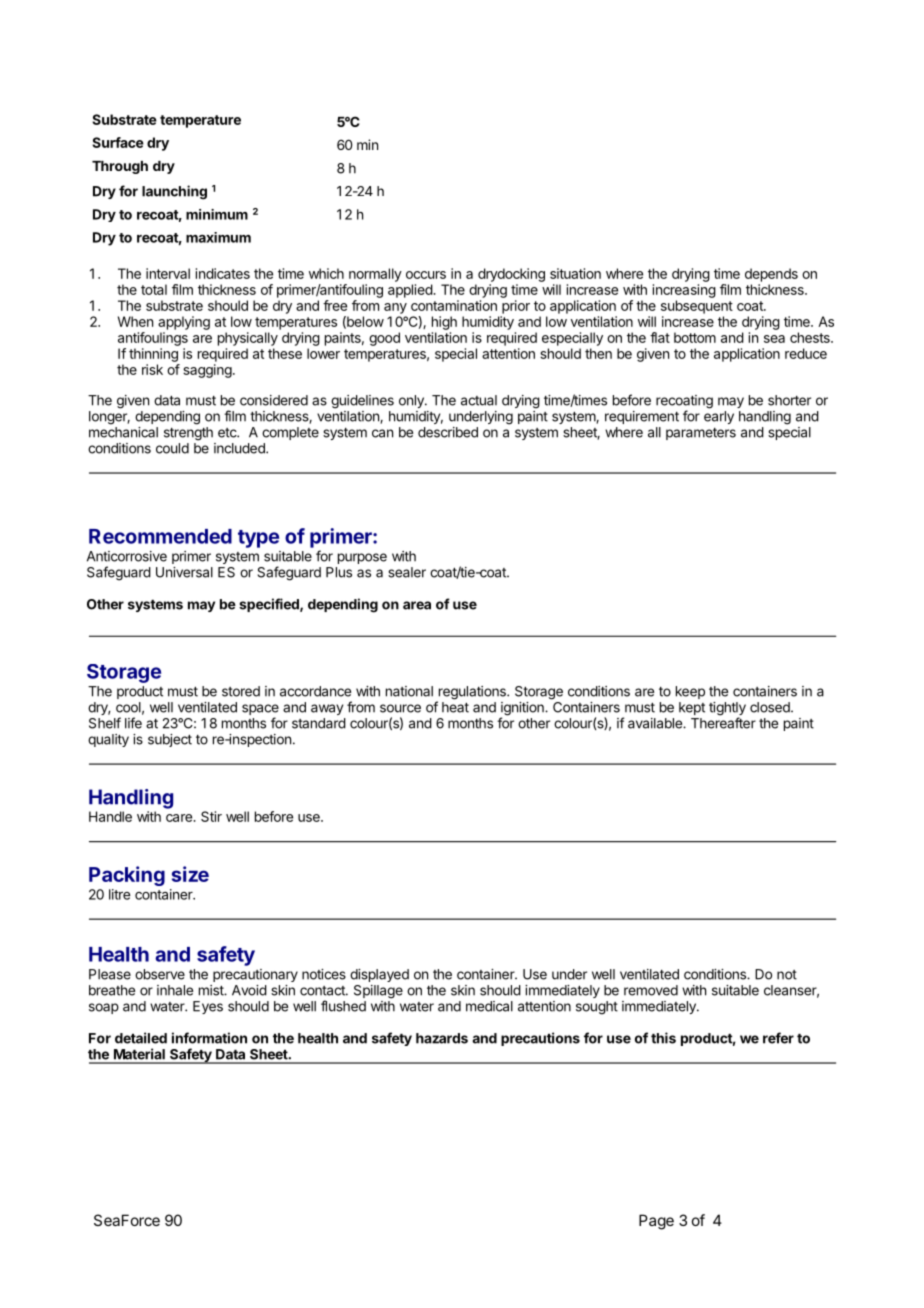  What do you see at coordinates (241, 691) in the page?
I see `stored` at bounding box center [241, 691].
